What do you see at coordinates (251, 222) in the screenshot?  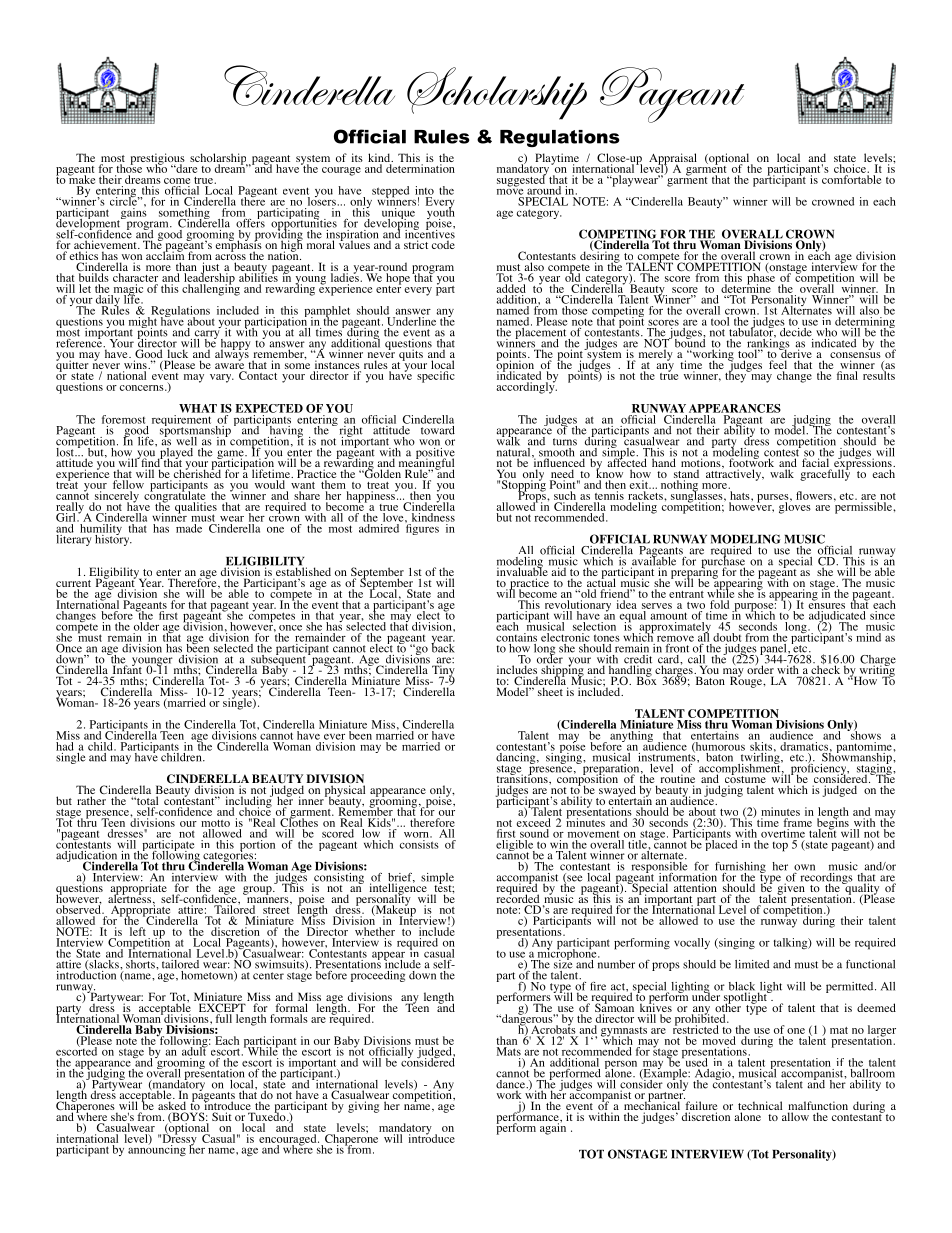 I see `offers` at bounding box center [251, 222].
